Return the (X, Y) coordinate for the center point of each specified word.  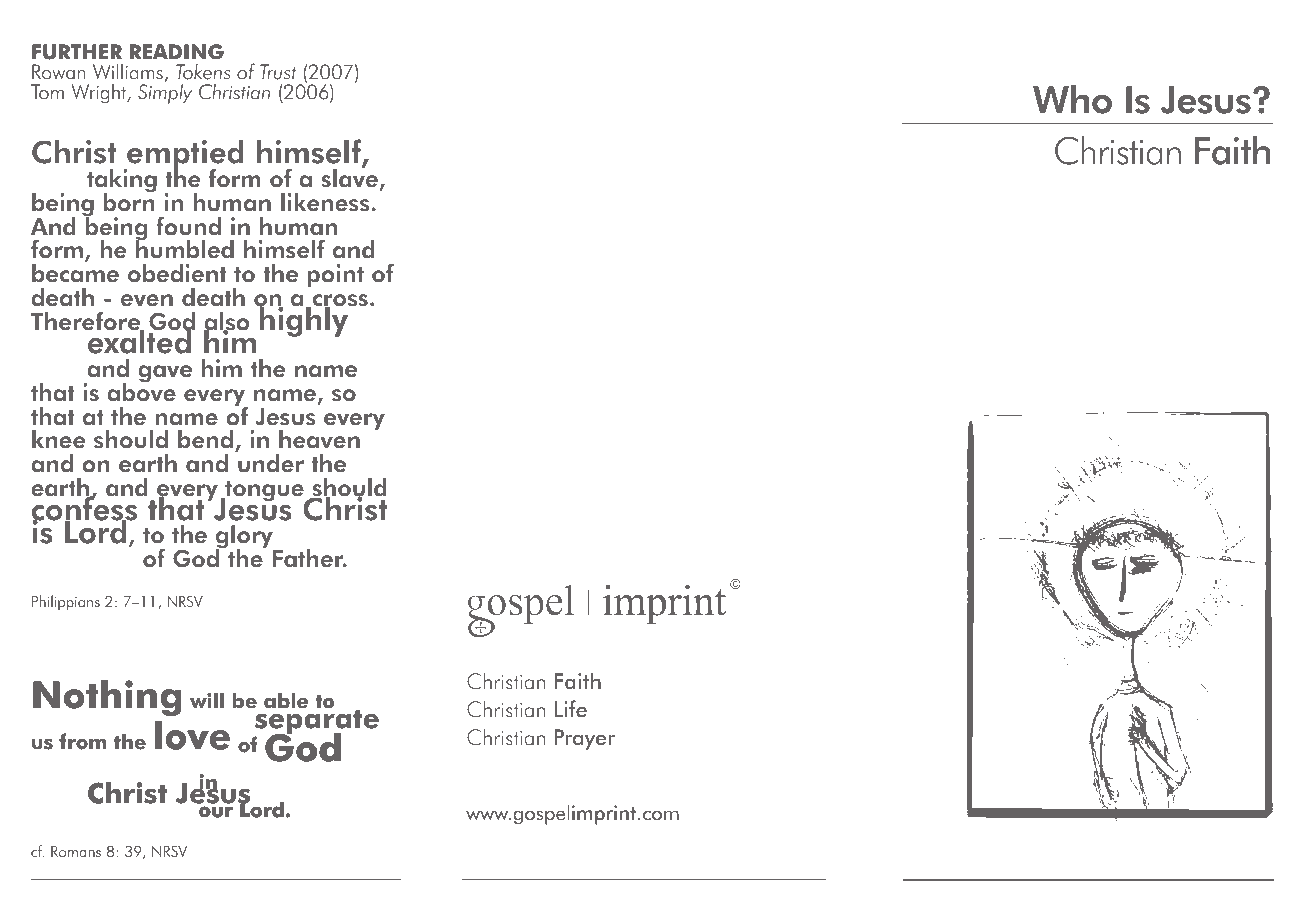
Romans (76, 852)
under (271, 463)
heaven (319, 439)
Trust (278, 72)
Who (1072, 99)
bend (205, 439)
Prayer (585, 739)
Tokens (203, 72)
